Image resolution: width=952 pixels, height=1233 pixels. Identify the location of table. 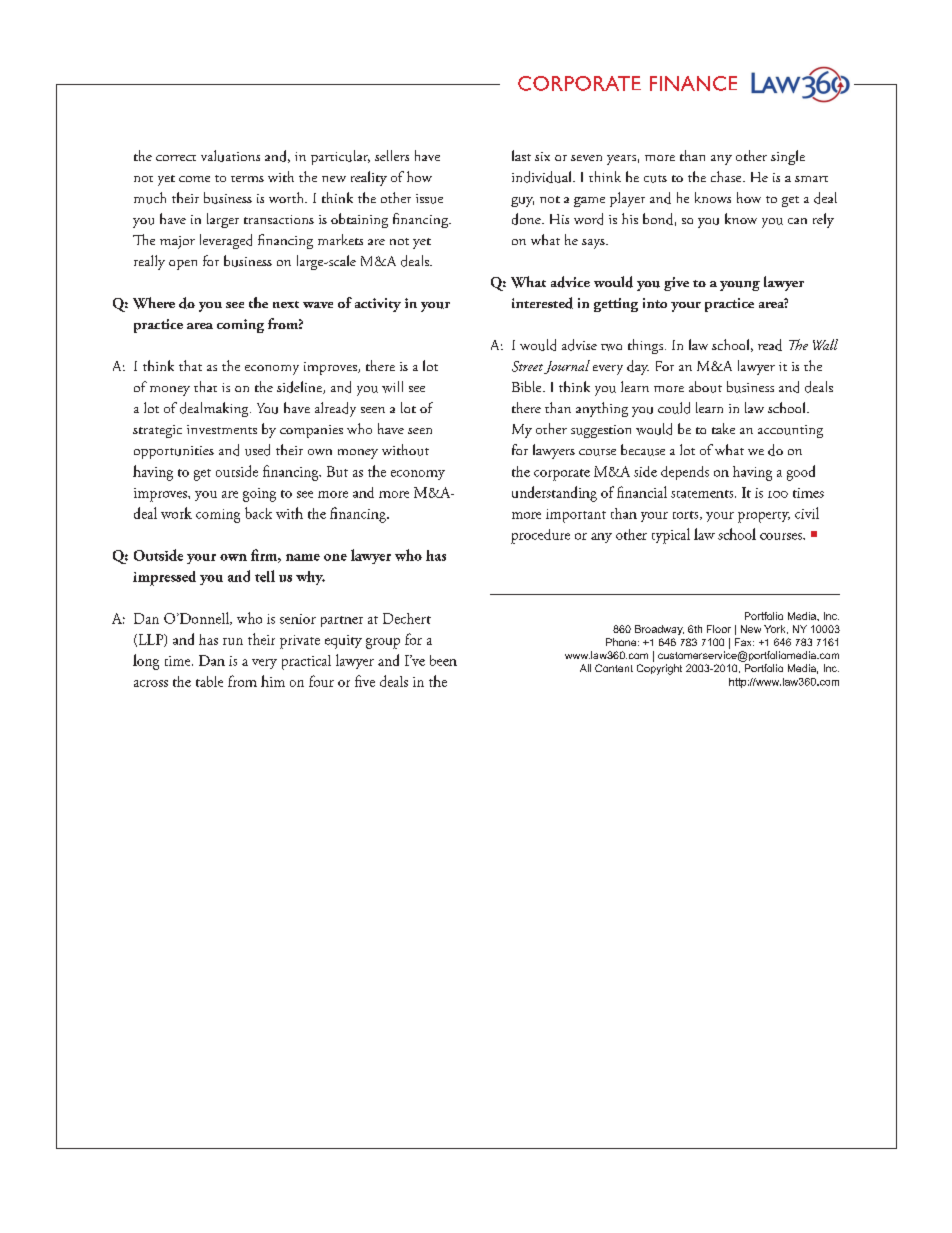
(209, 681).
